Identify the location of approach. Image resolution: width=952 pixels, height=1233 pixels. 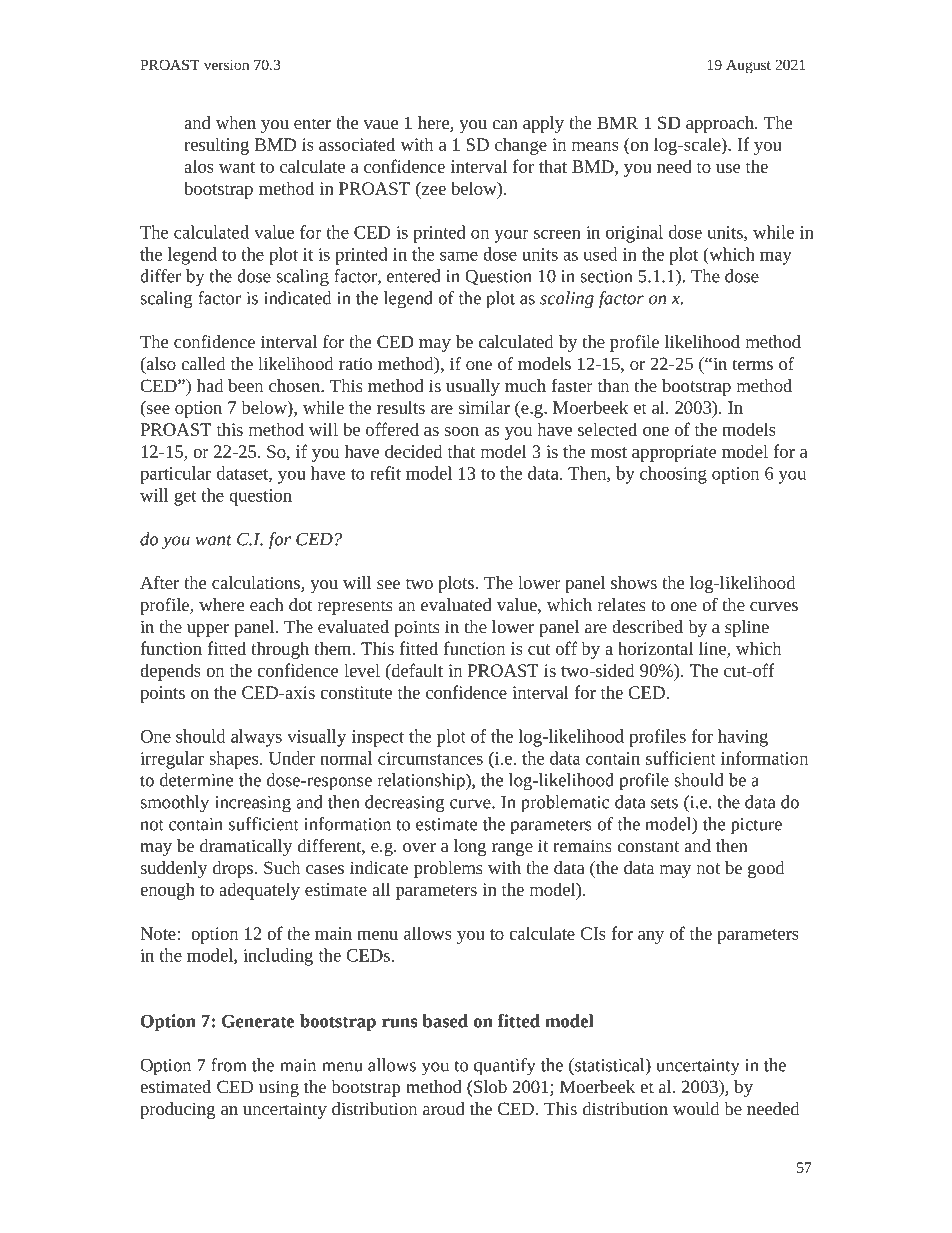
(721, 124).
